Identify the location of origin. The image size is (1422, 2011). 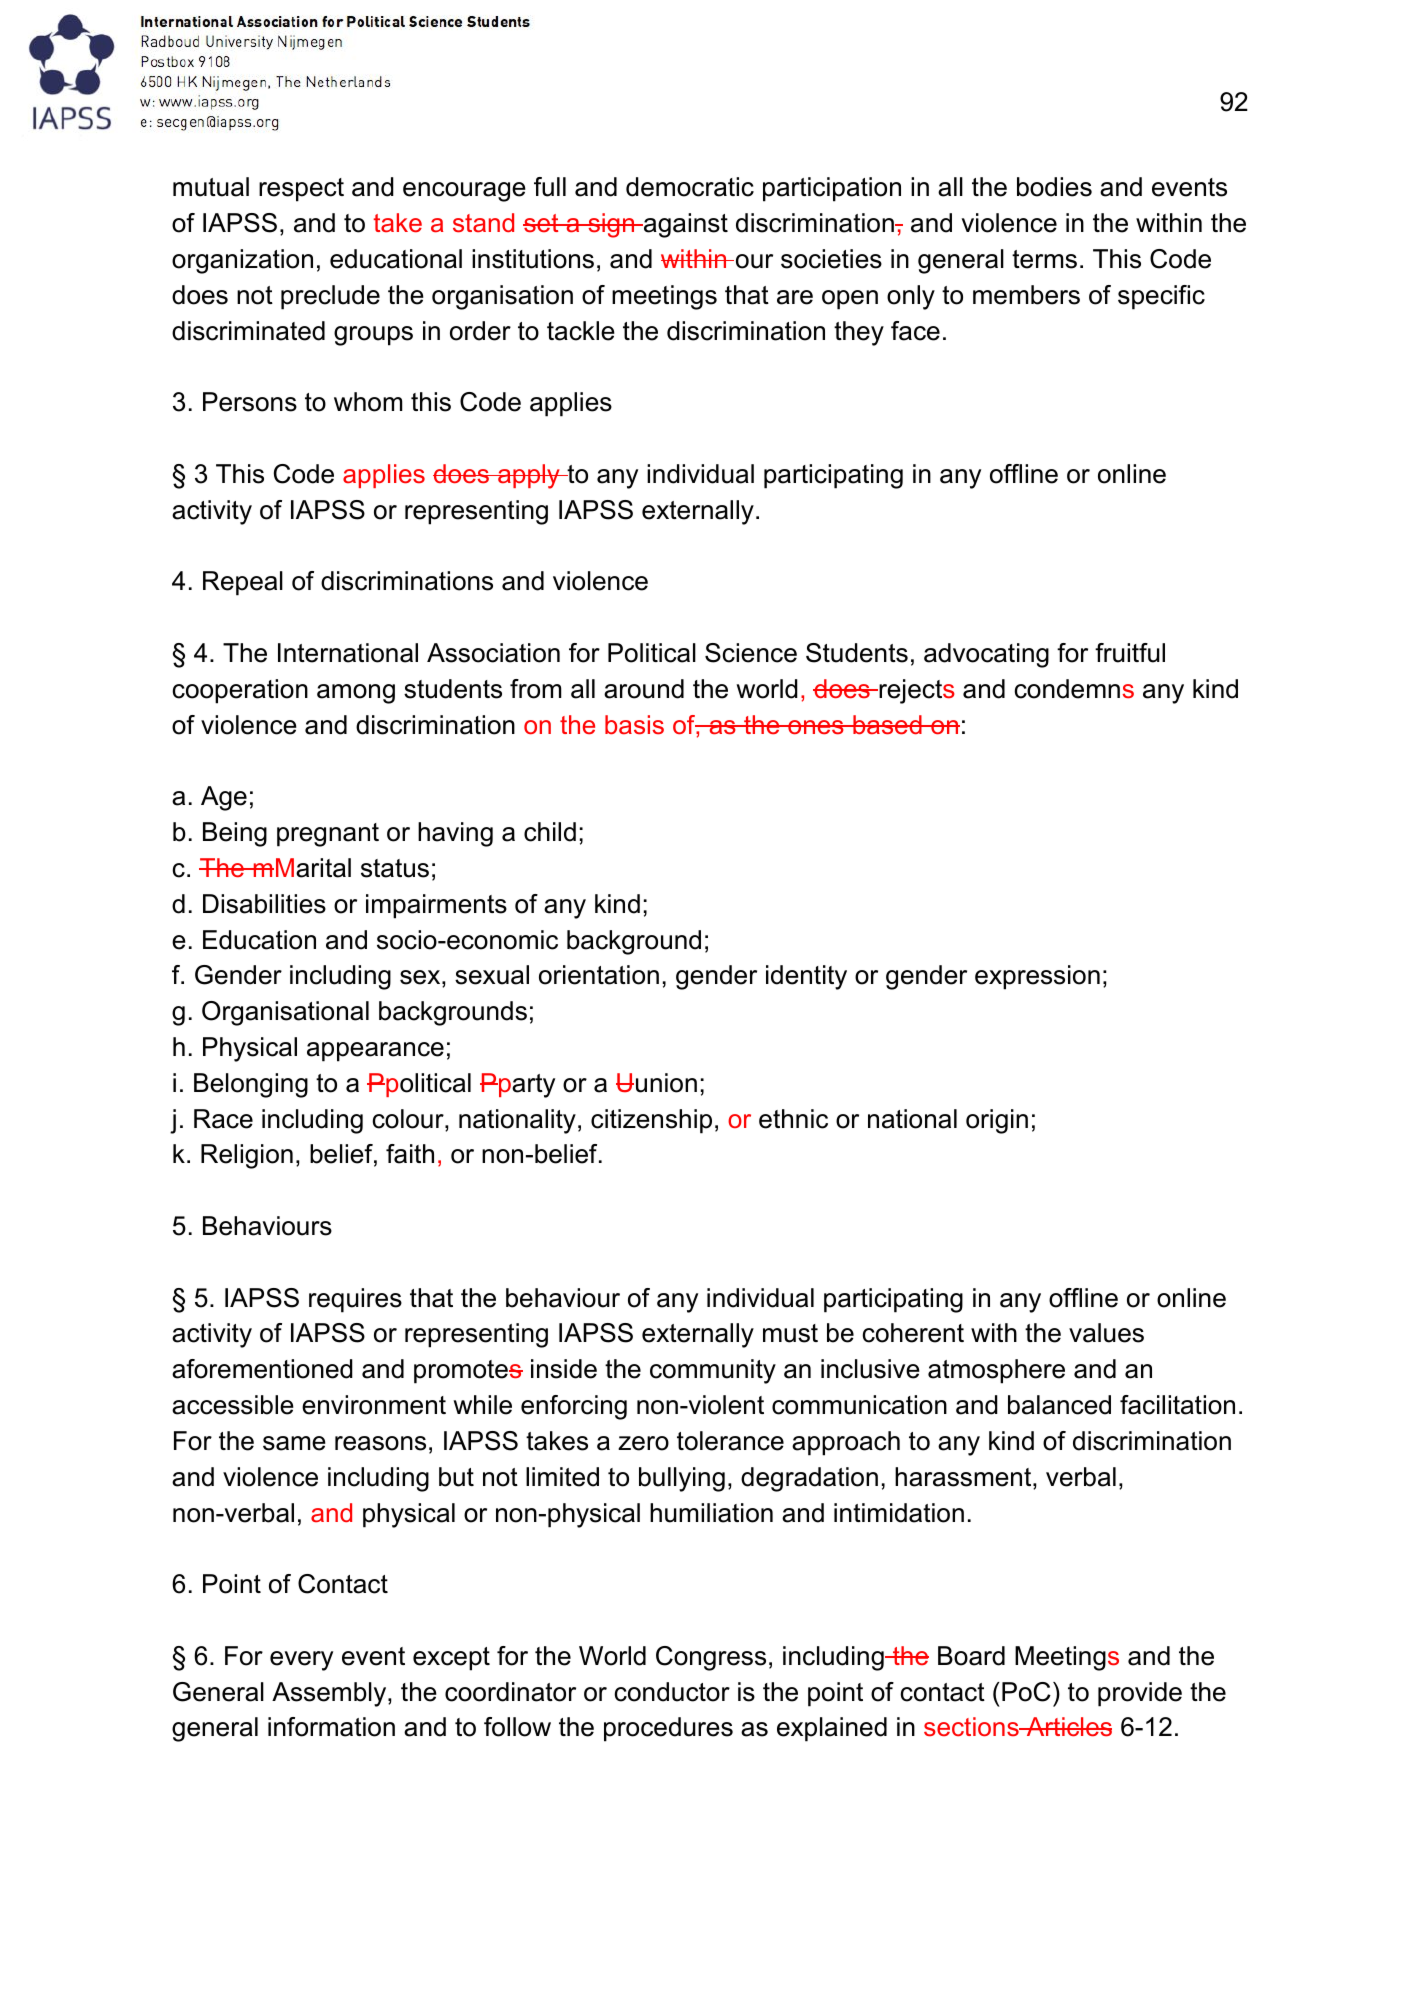
(997, 1121).
